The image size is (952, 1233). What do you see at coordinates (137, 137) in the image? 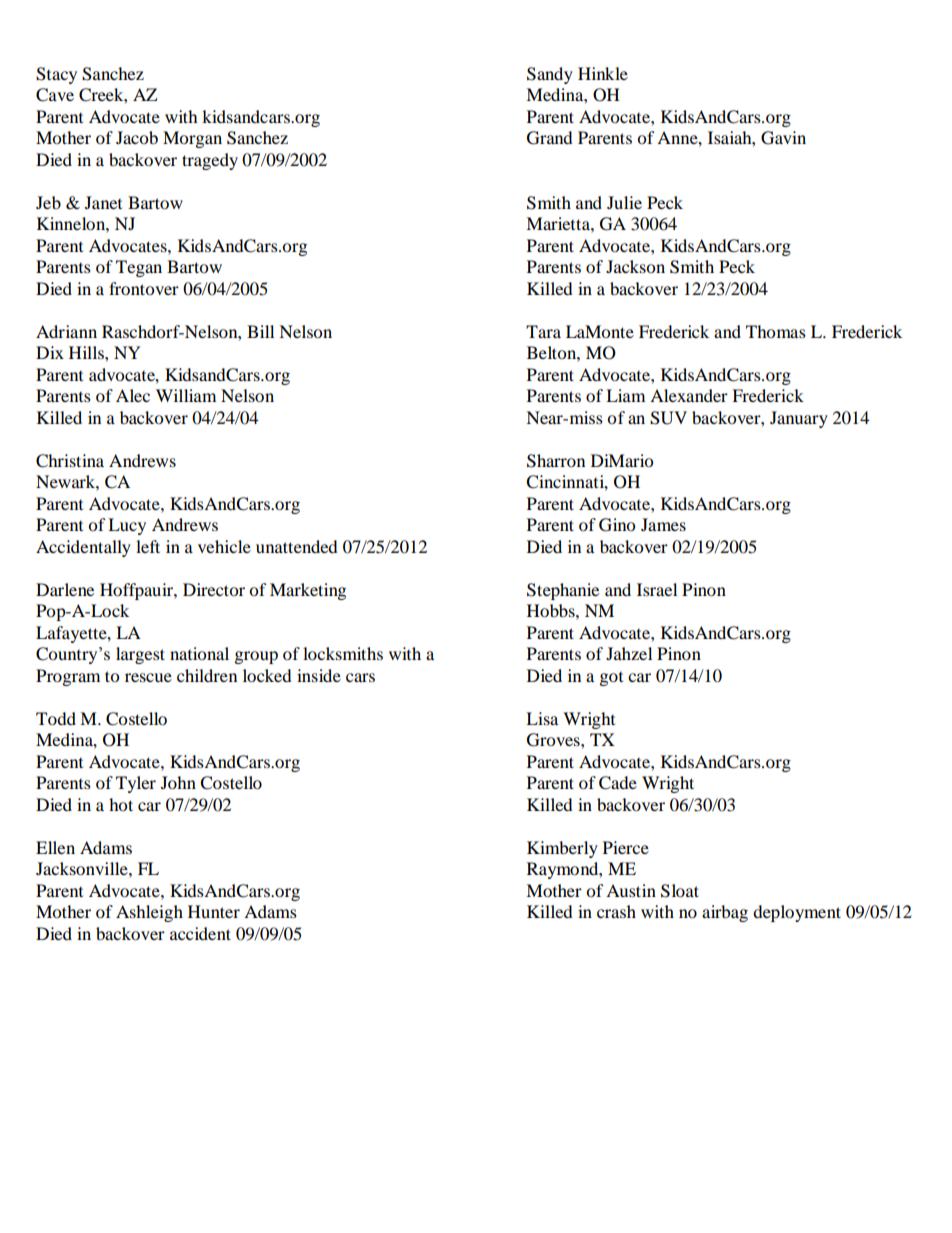
I see `Jacob` at bounding box center [137, 137].
